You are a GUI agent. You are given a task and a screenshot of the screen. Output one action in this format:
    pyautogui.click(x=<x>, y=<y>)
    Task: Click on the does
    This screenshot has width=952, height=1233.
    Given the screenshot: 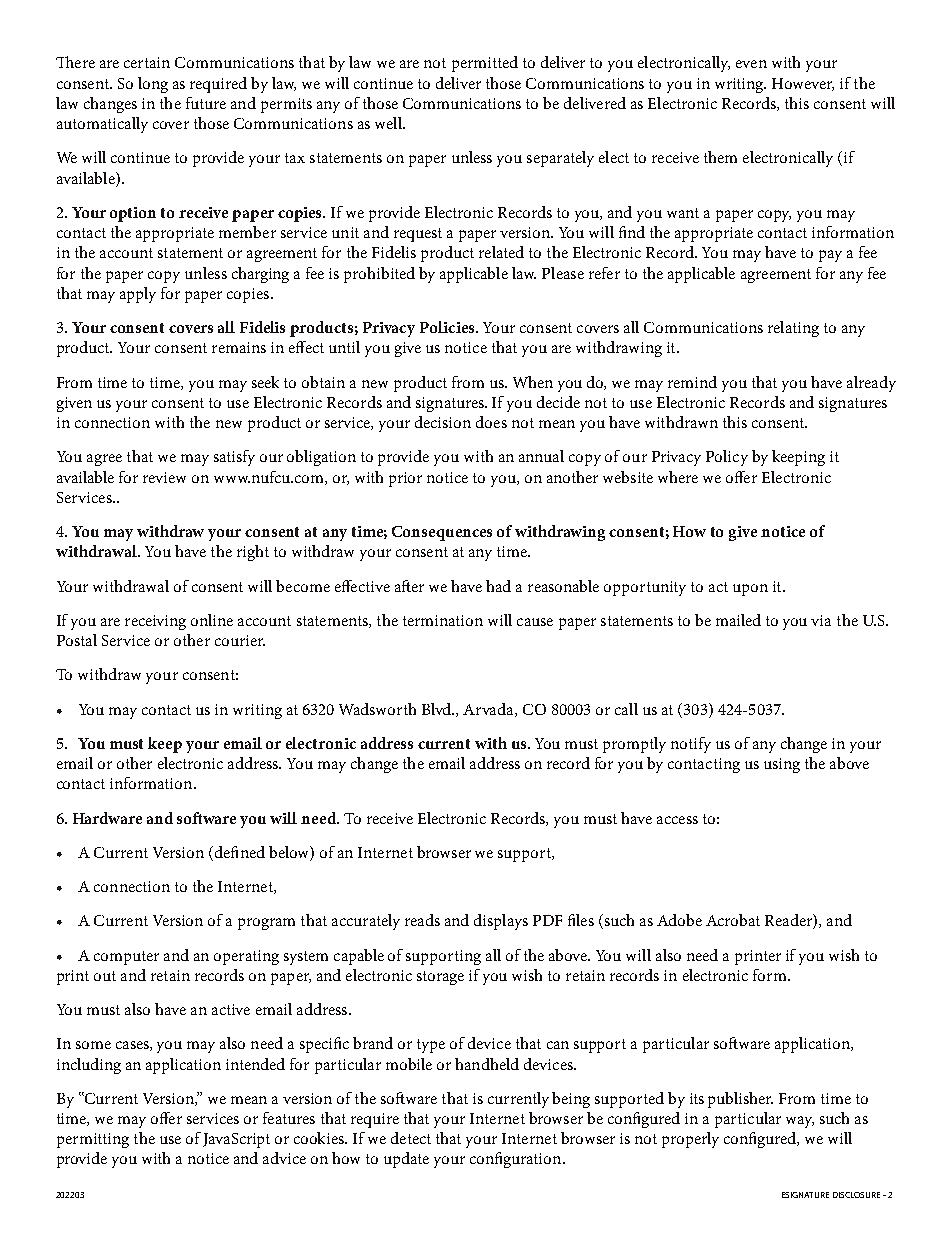 What is the action you would take?
    pyautogui.click(x=491, y=422)
